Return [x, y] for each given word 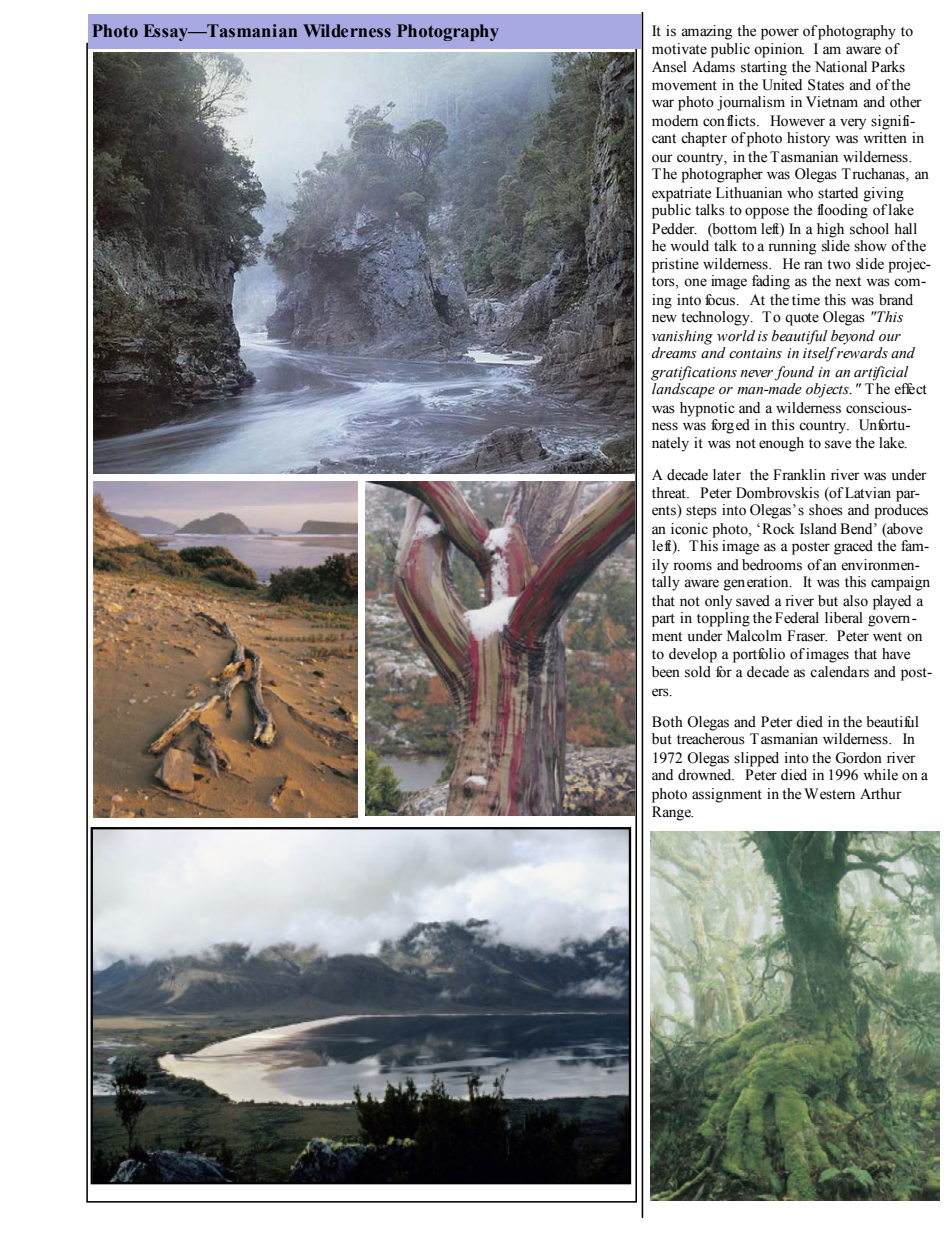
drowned [706, 775]
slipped [756, 759]
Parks [888, 67]
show [870, 246]
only [718, 602]
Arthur [881, 793]
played [892, 602]
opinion [779, 50]
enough [781, 444]
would [689, 246]
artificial [881, 373]
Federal [797, 618]
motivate [679, 49]
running [792, 247]
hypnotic [707, 409]
